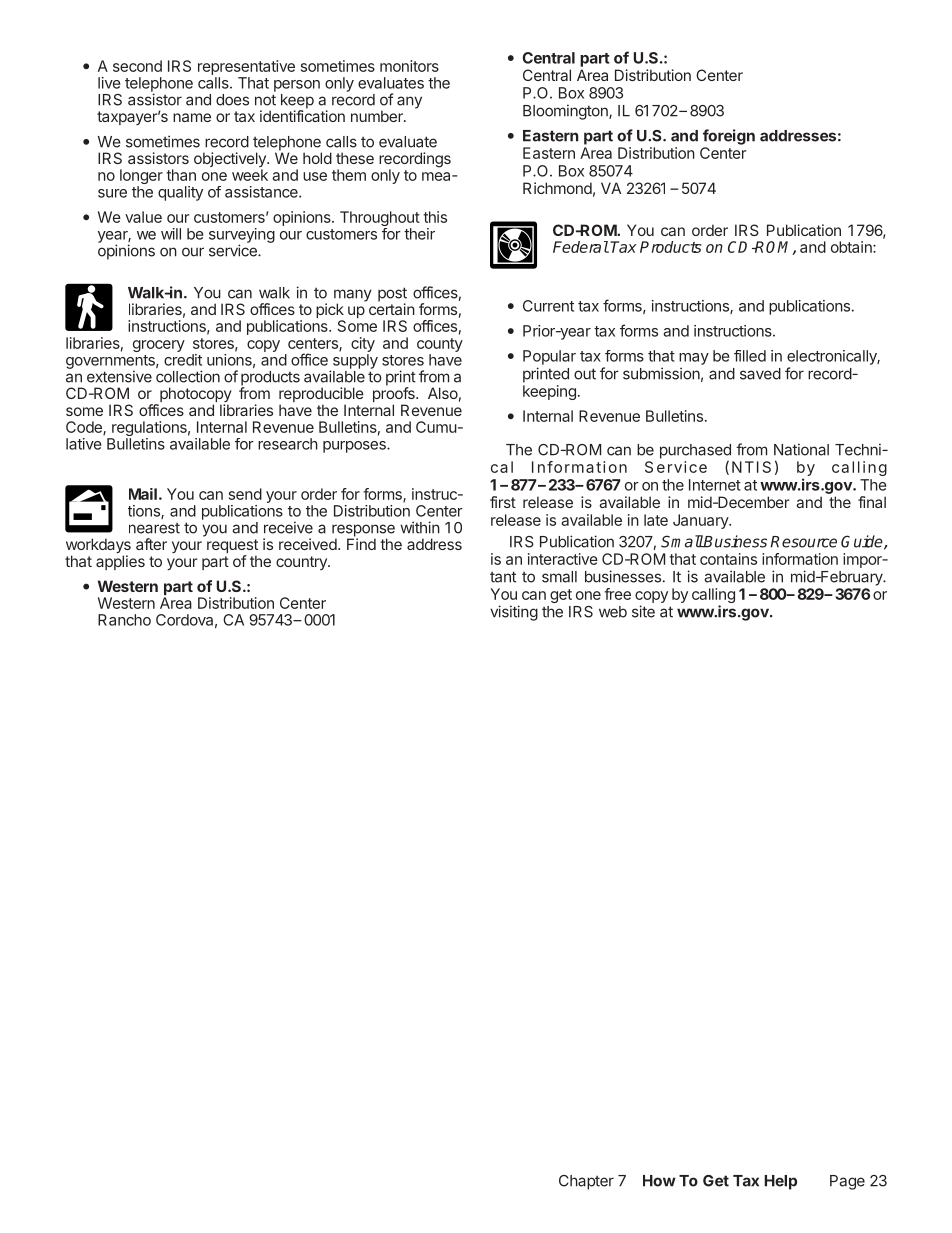 The height and width of the document is (1233, 952). Describe the element at coordinates (801, 449) in the document. I see `National` at that location.
